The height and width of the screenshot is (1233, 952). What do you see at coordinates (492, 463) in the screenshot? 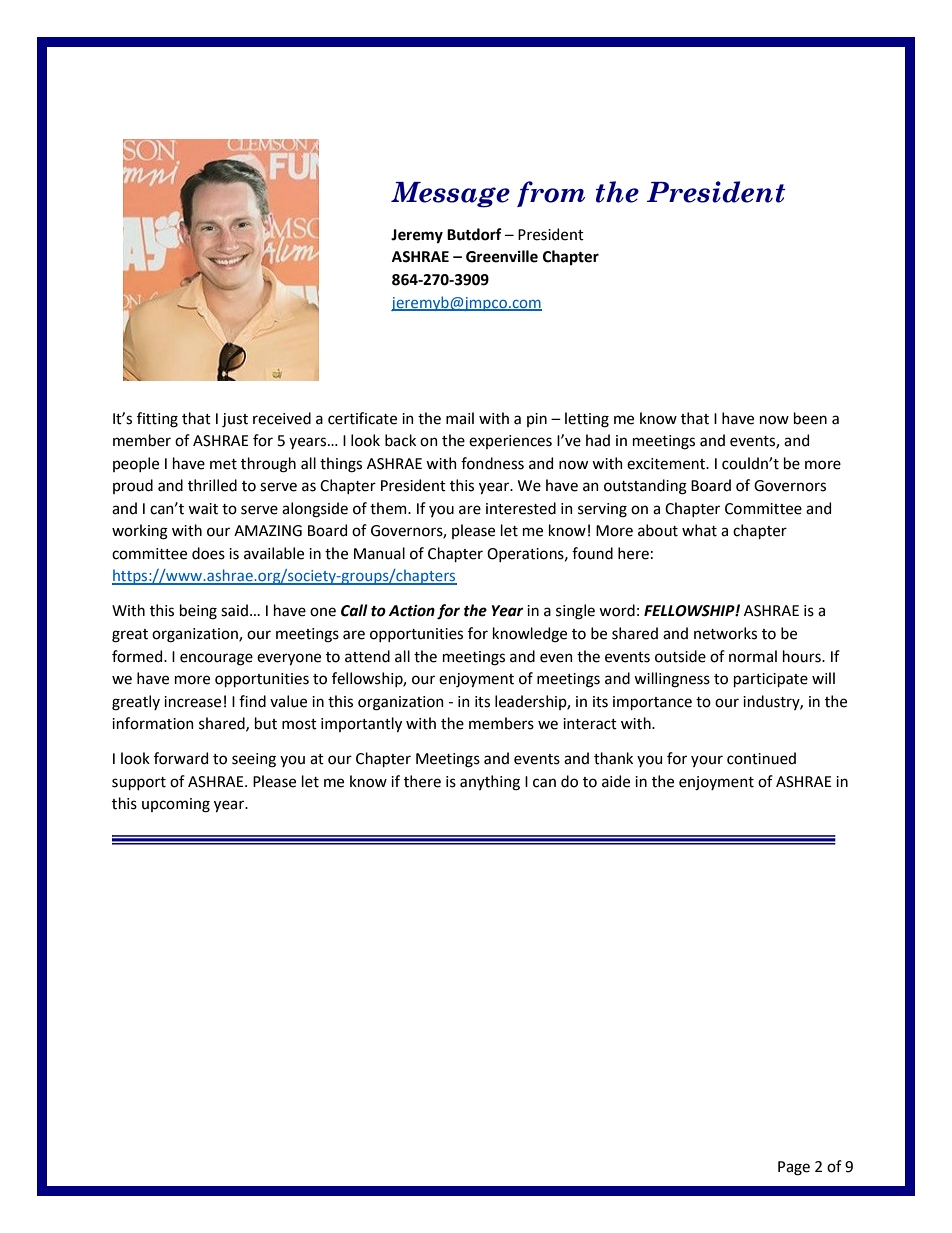
I see `fondness` at bounding box center [492, 463].
